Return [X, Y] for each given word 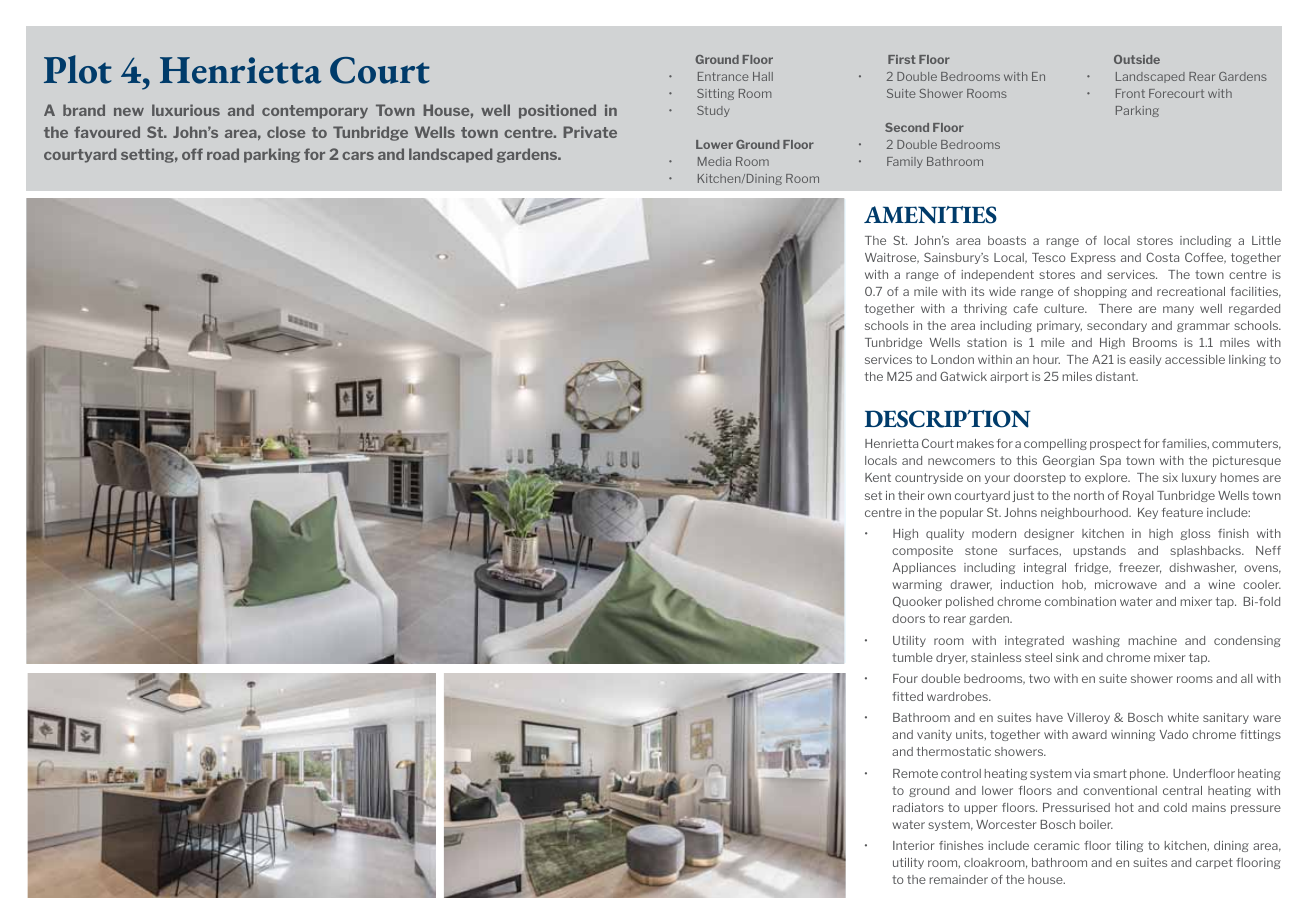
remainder [958, 879]
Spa [1110, 461]
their [911, 495]
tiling [1129, 846]
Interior [914, 845]
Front [1130, 93]
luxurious [186, 110]
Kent [878, 477]
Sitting [715, 94]
